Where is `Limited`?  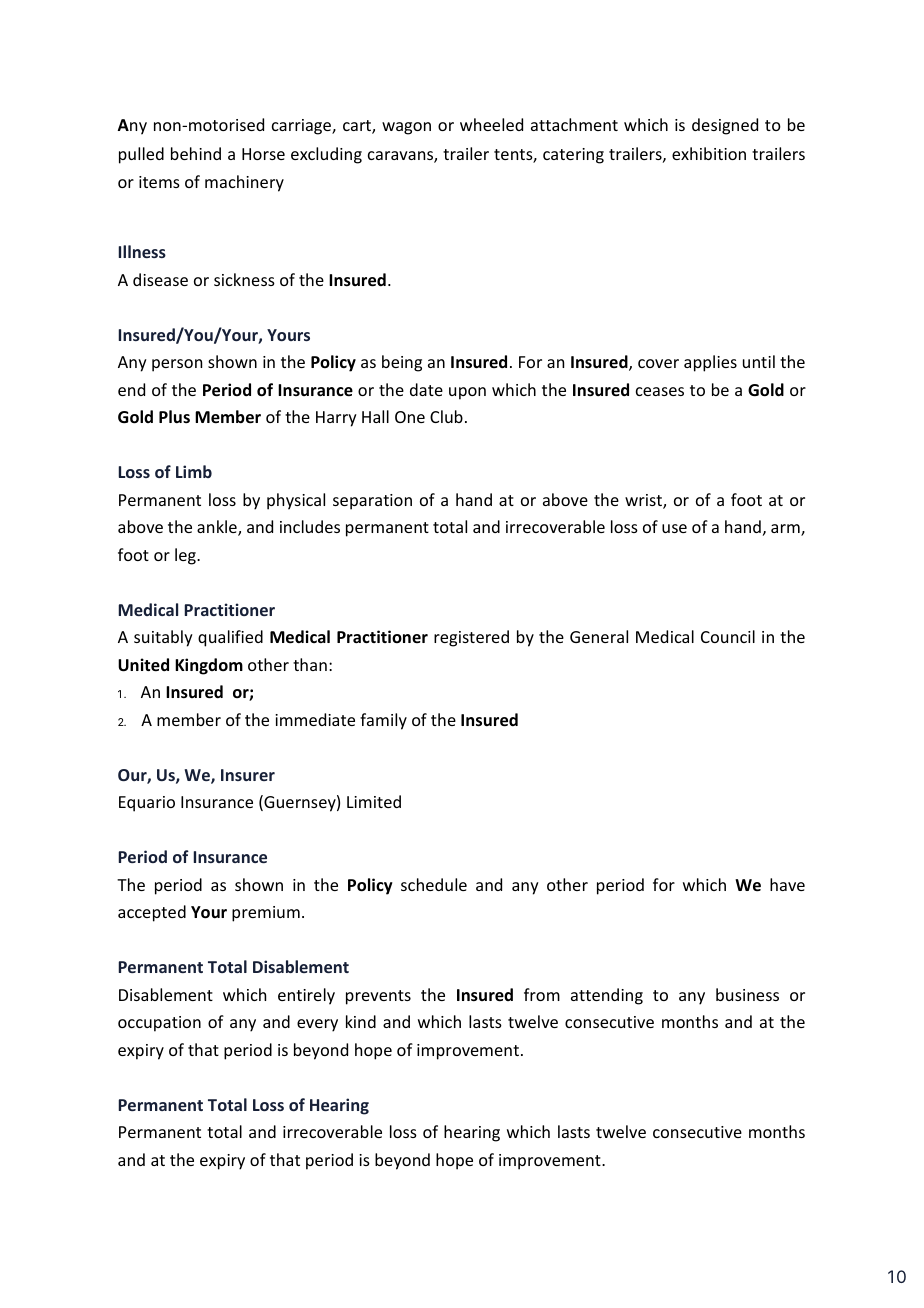
Limited is located at coordinates (374, 801).
